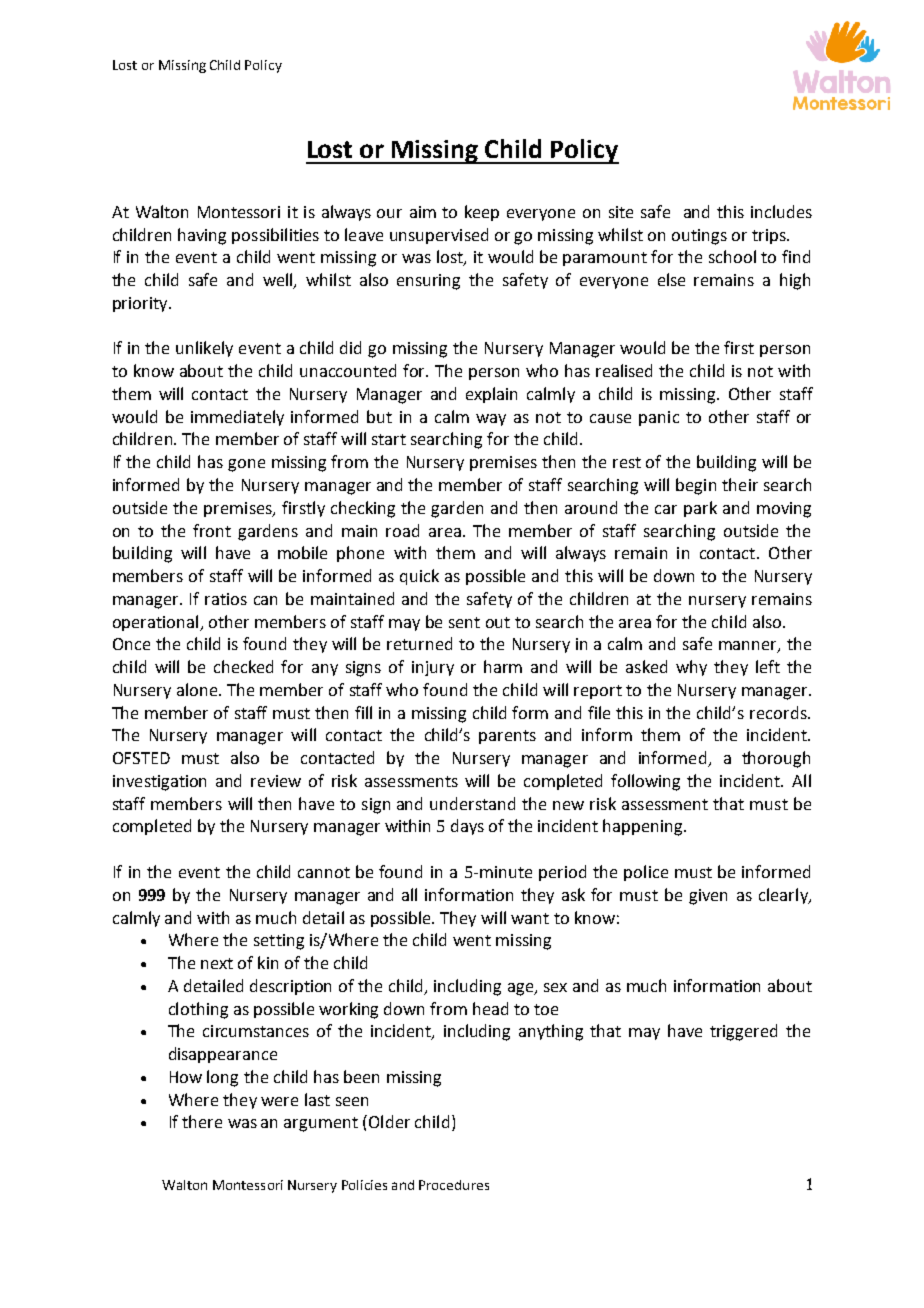 The width and height of the screenshot is (924, 1308). What do you see at coordinates (699, 237) in the screenshot?
I see `outings` at bounding box center [699, 237].
